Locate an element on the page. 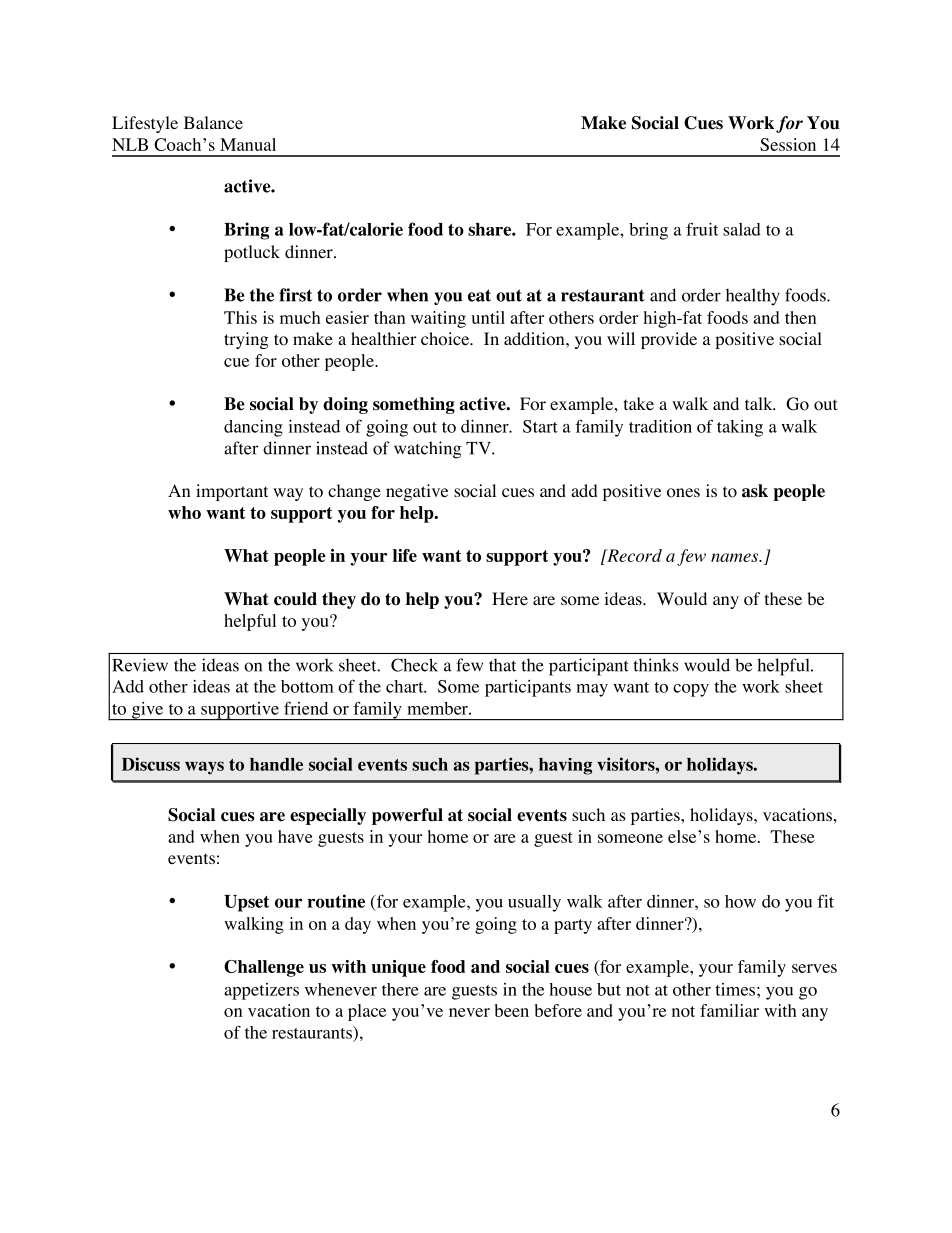  appetizers is located at coordinates (261, 991).
